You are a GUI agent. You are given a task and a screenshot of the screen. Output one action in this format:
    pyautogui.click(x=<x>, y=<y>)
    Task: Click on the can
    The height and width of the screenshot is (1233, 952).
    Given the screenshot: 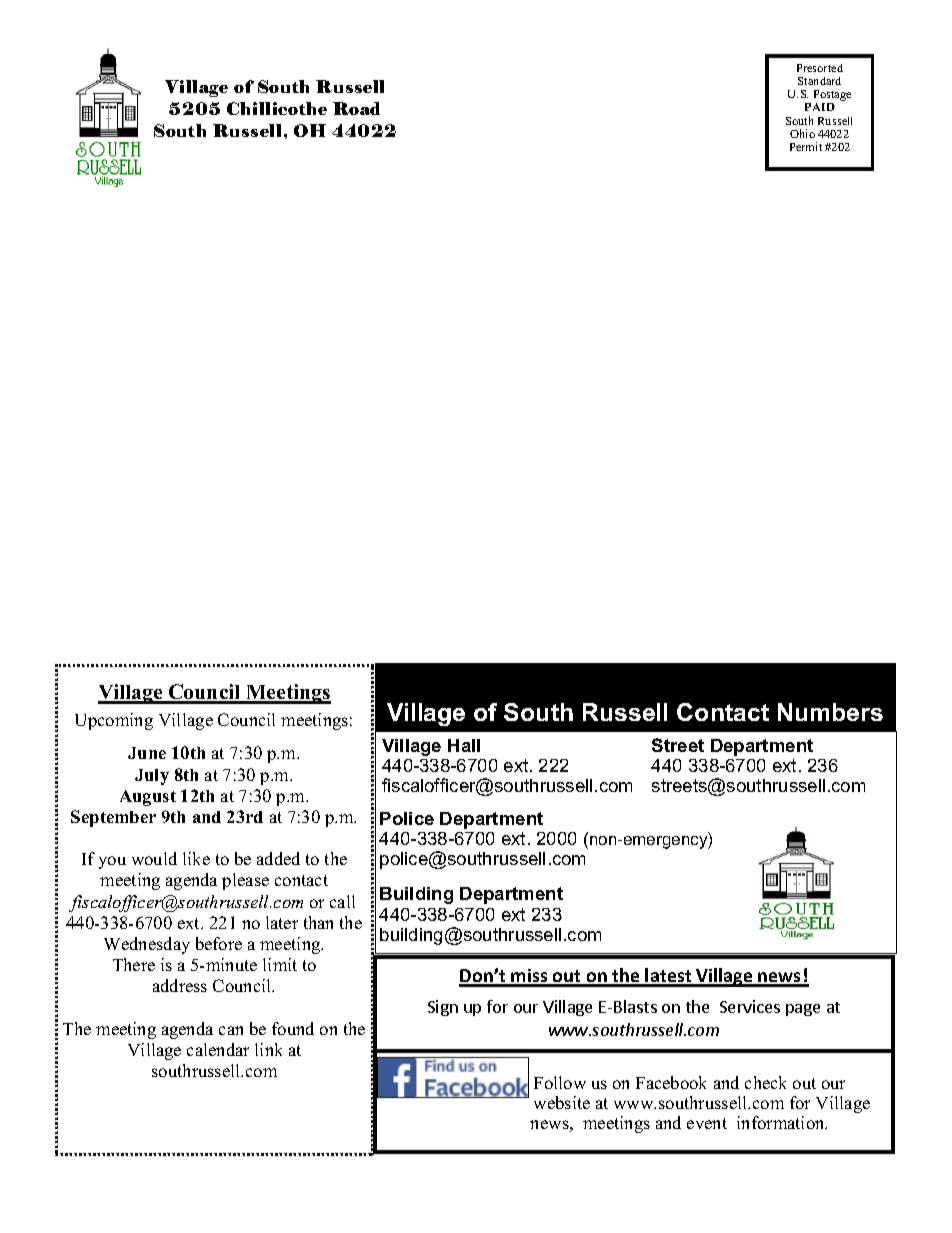 What is the action you would take?
    pyautogui.click(x=231, y=1030)
